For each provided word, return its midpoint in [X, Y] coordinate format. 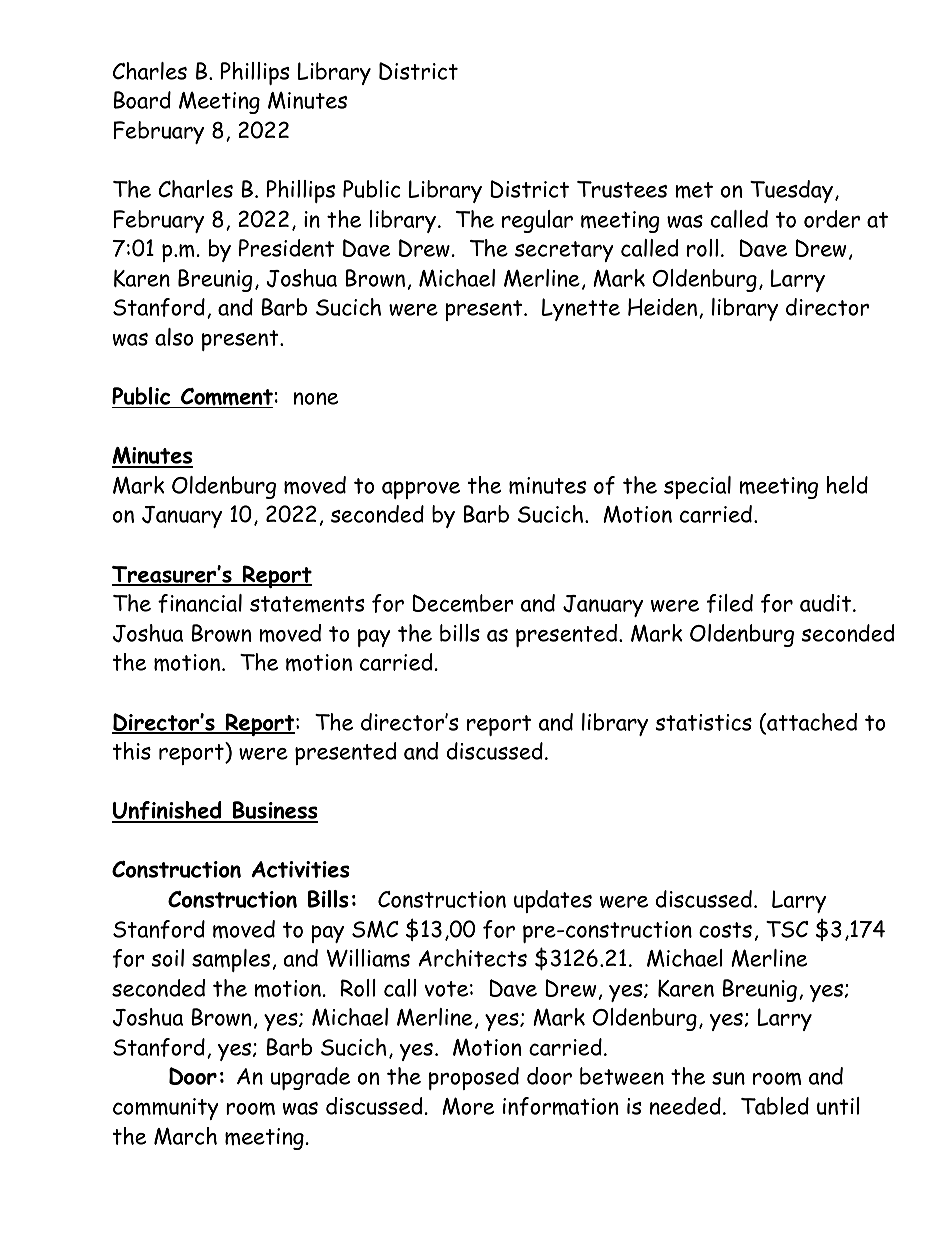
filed [730, 603]
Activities [300, 869]
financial [200, 603]
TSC [787, 929]
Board [142, 100]
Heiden [662, 307]
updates [553, 901]
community [166, 1109]
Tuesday [791, 191]
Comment [226, 398]
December [463, 603]
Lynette [581, 309]
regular [537, 221]
